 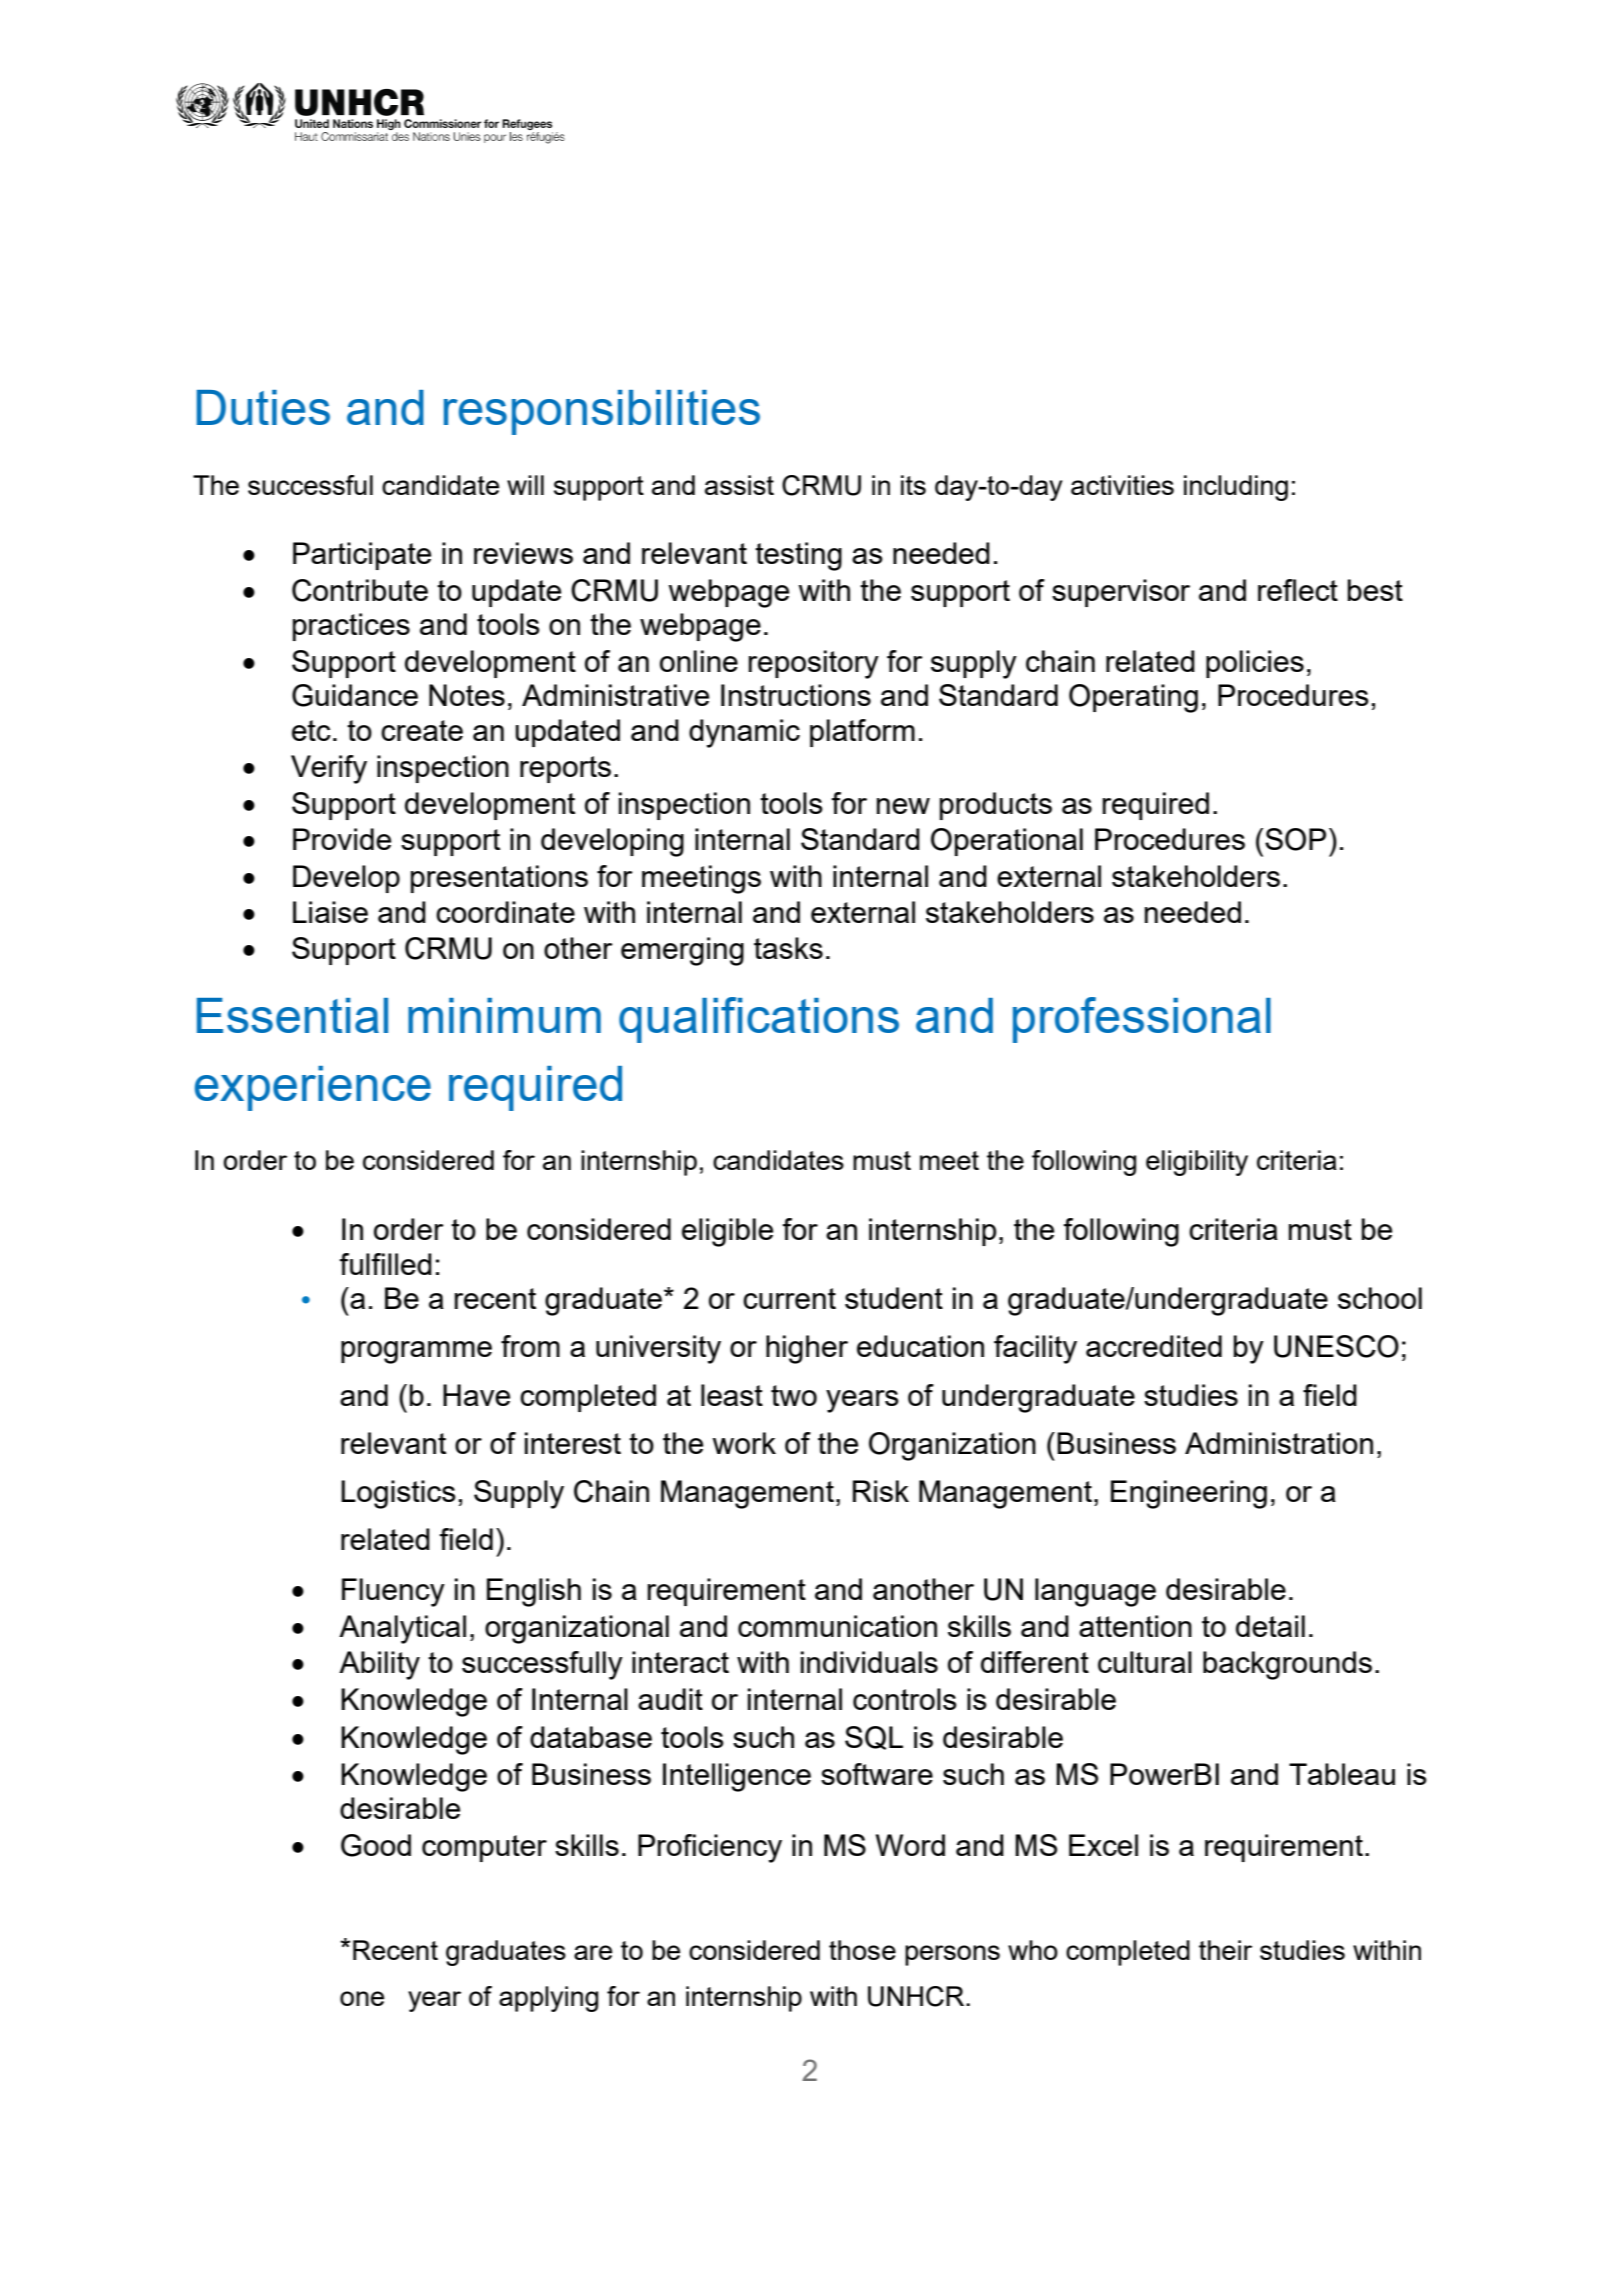 I want to click on including, so click(x=1236, y=488).
